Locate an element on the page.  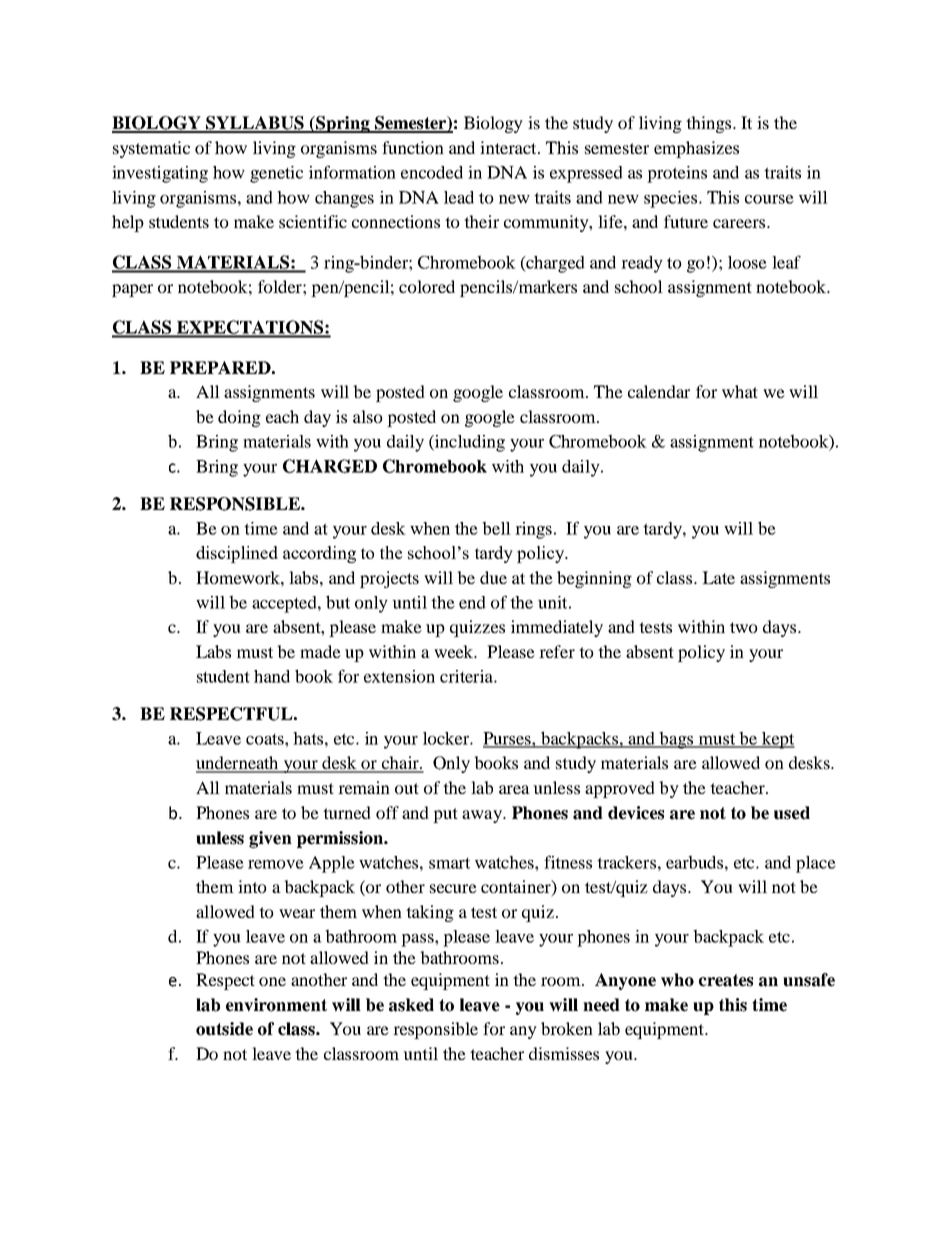
locker is located at coordinates (447, 738).
